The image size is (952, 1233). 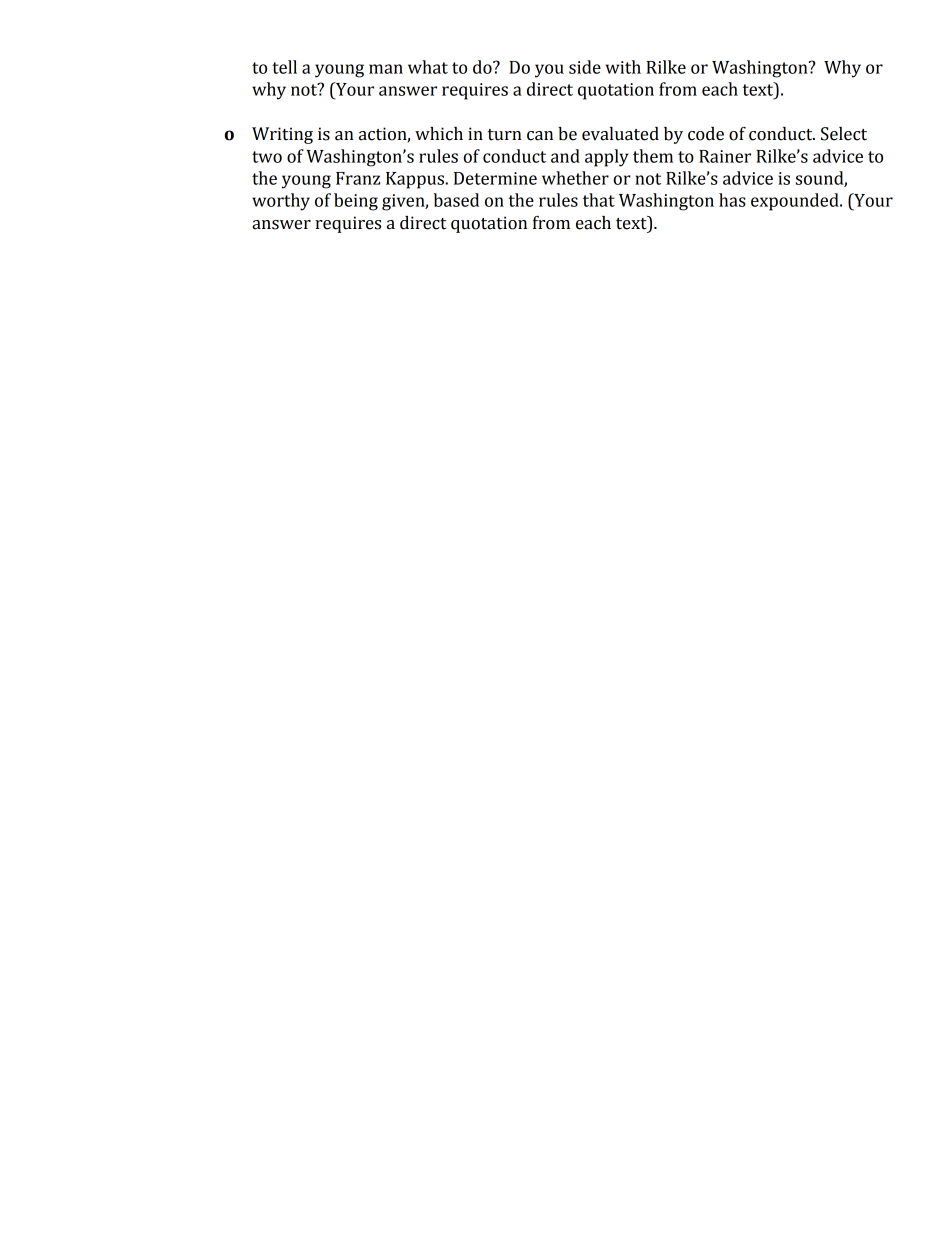 What do you see at coordinates (599, 200) in the screenshot?
I see `that` at bounding box center [599, 200].
